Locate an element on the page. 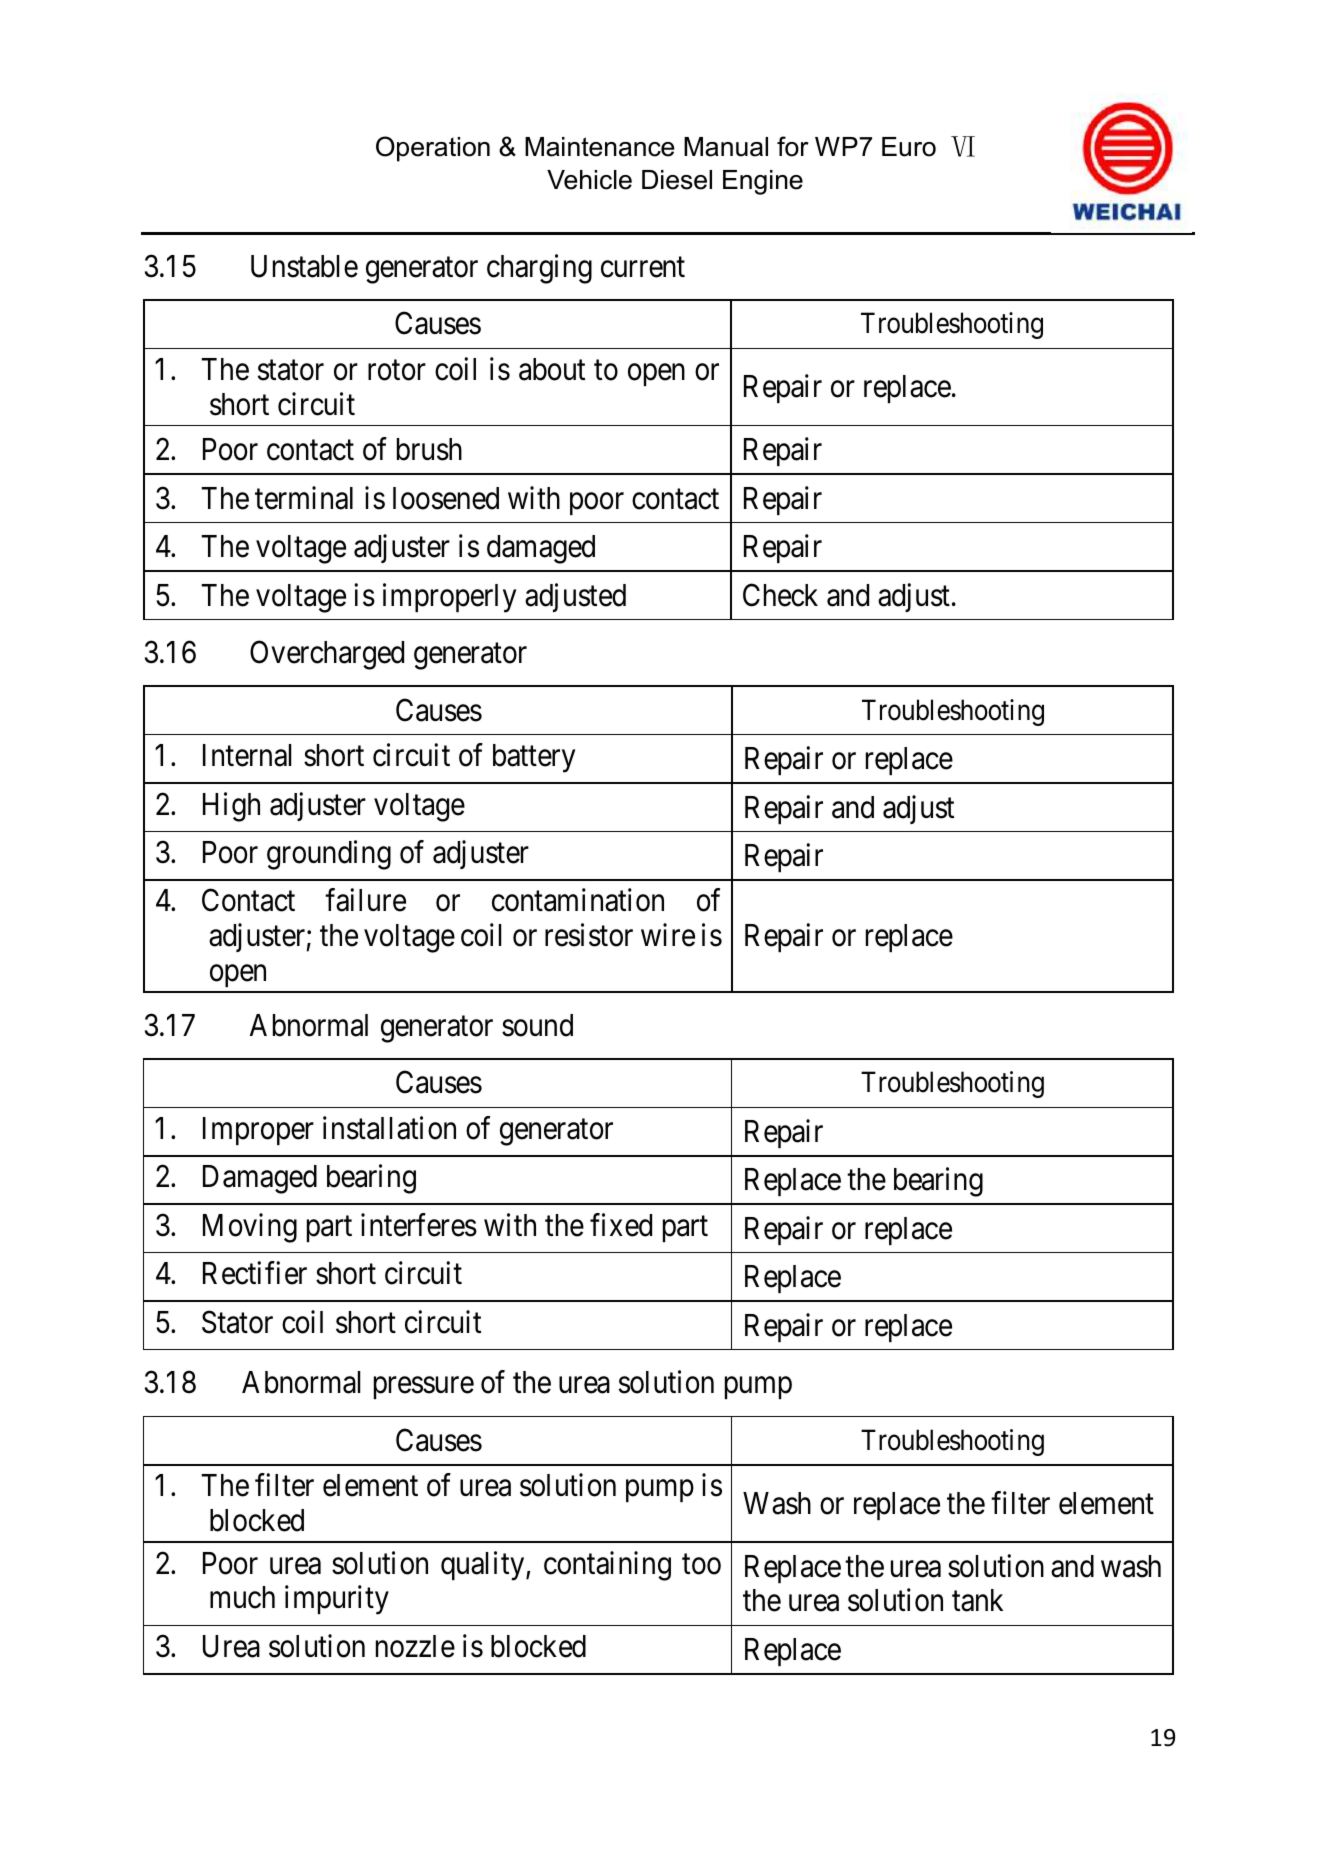  impurity is located at coordinates (337, 1600).
